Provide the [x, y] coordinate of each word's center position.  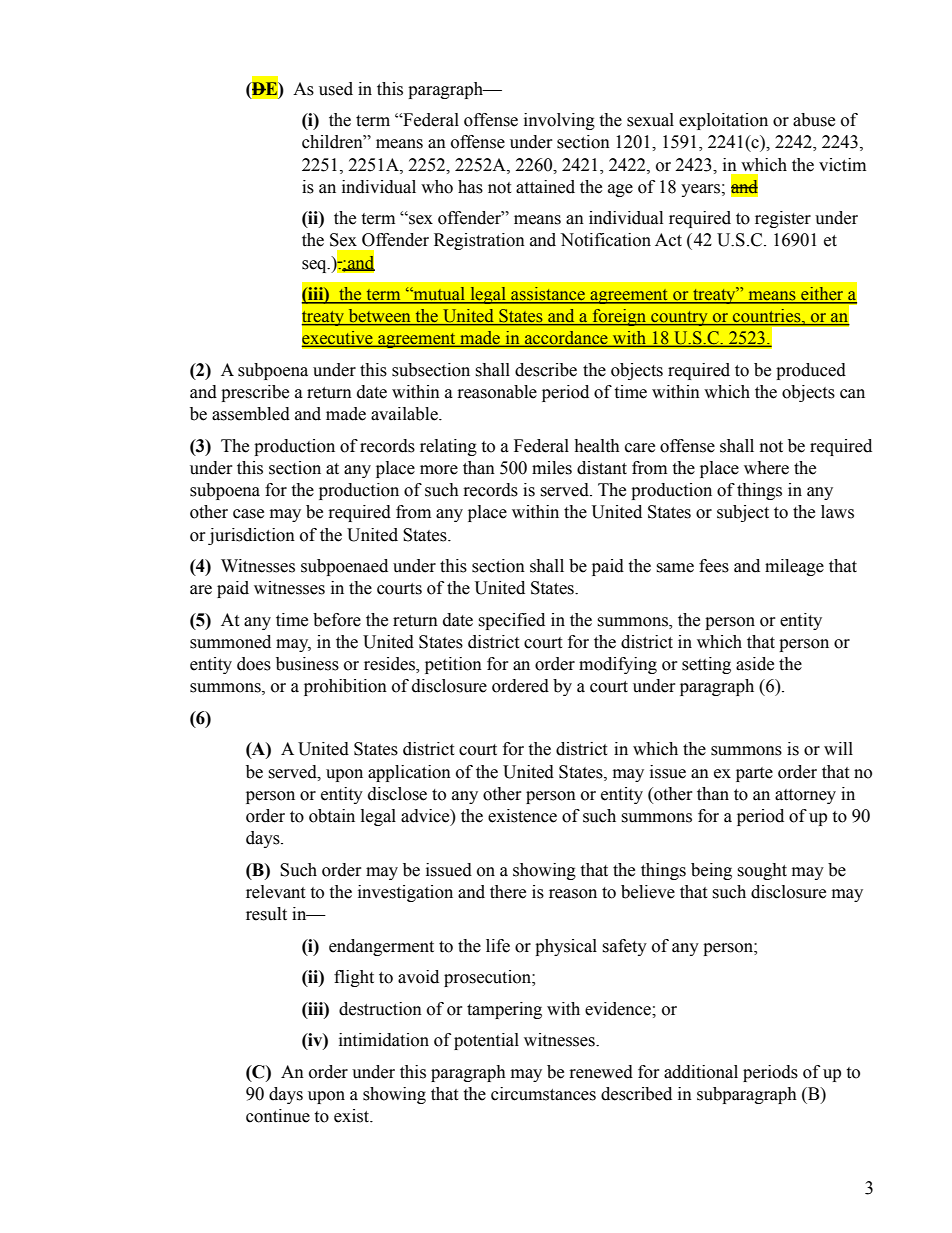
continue [278, 1116]
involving [559, 121]
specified [511, 621]
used [336, 89]
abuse [814, 120]
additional [701, 1072]
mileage [794, 567]
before [337, 620]
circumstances [543, 1094]
